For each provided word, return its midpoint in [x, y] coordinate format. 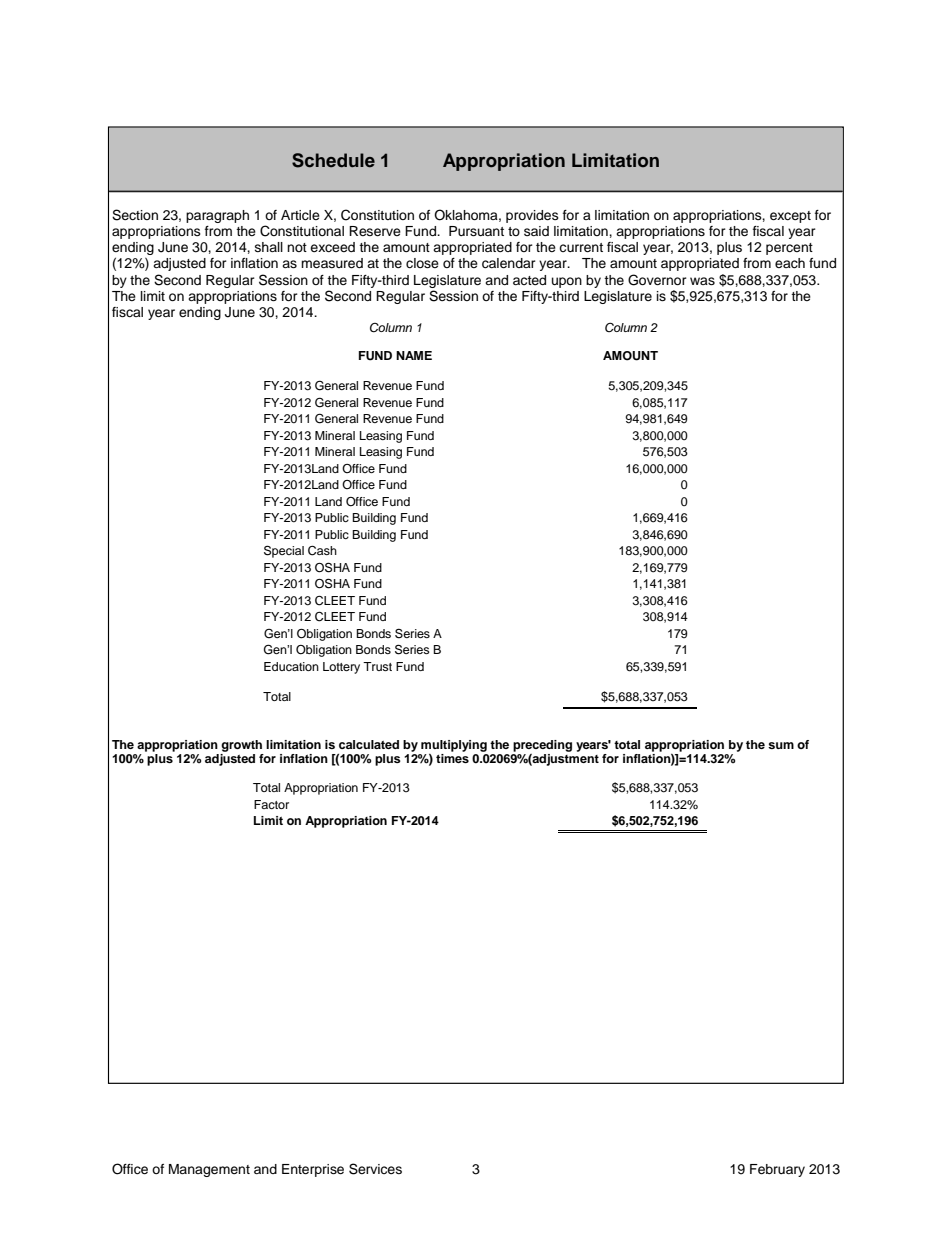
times [452, 758]
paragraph [217, 216]
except [790, 217]
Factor [271, 804]
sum [781, 745]
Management [209, 1170]
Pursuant [476, 231]
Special [284, 551]
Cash [322, 551]
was [702, 281]
